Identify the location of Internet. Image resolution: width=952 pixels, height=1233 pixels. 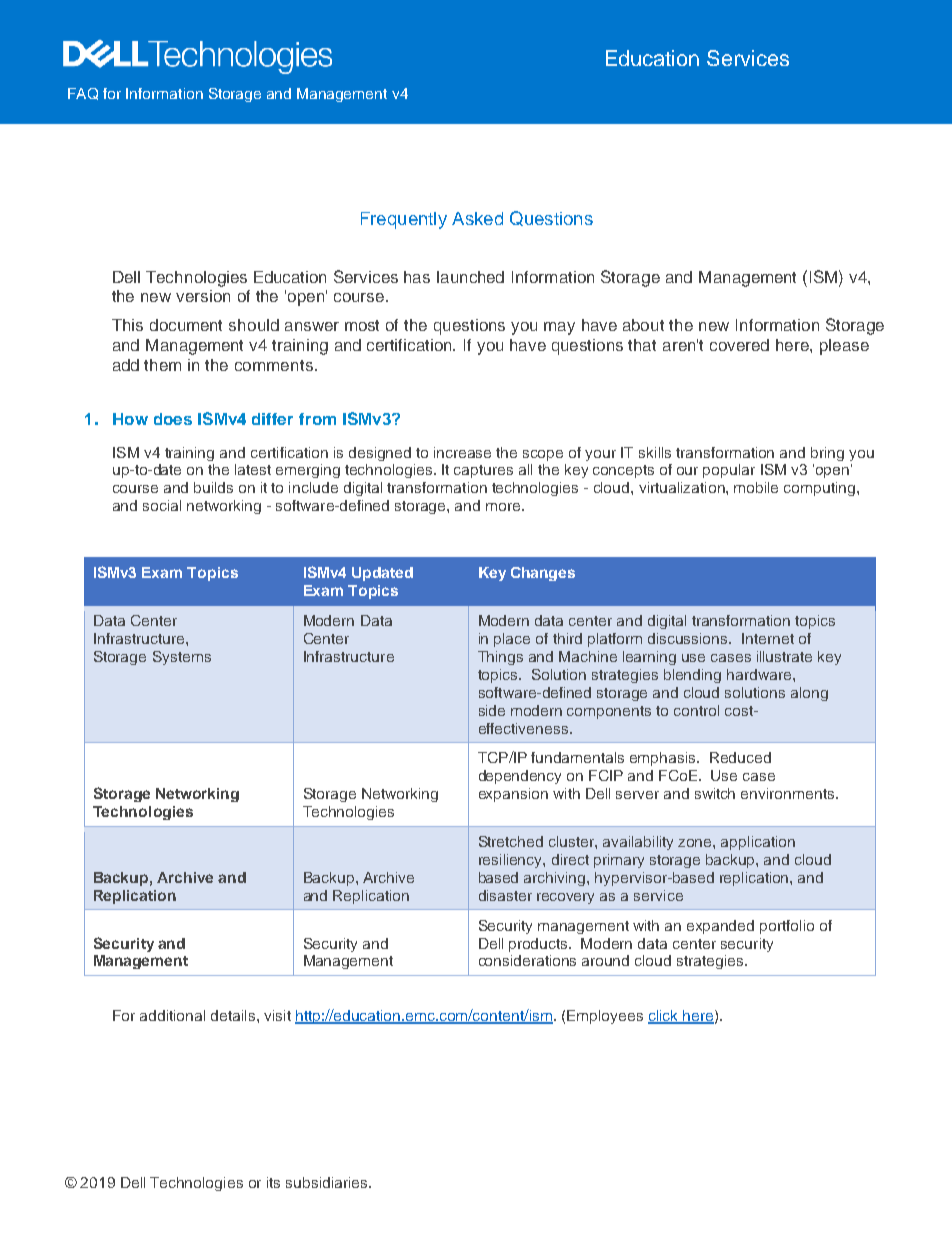
(768, 638).
